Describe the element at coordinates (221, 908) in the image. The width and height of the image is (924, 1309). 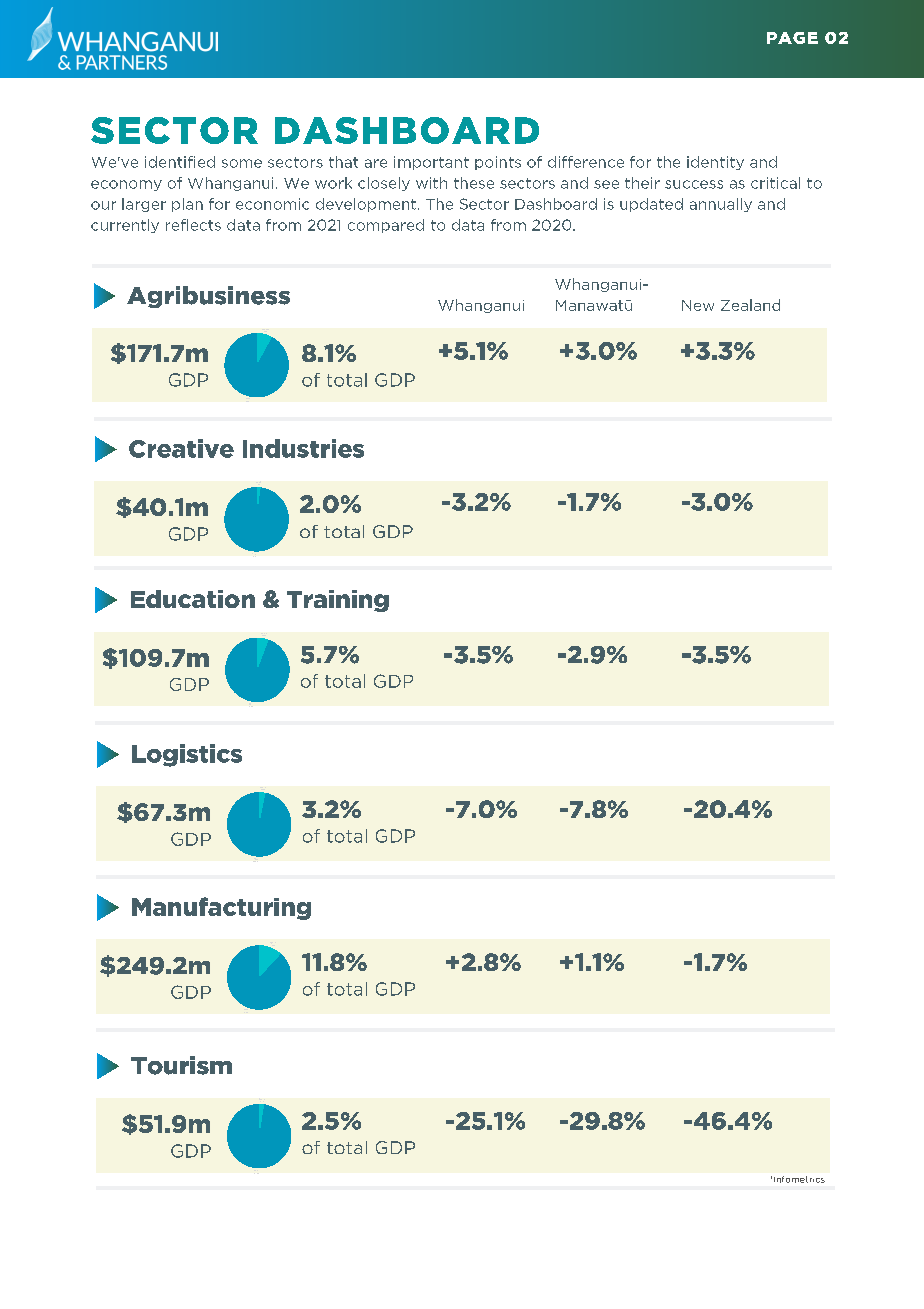
I see `Manufacturing` at that location.
